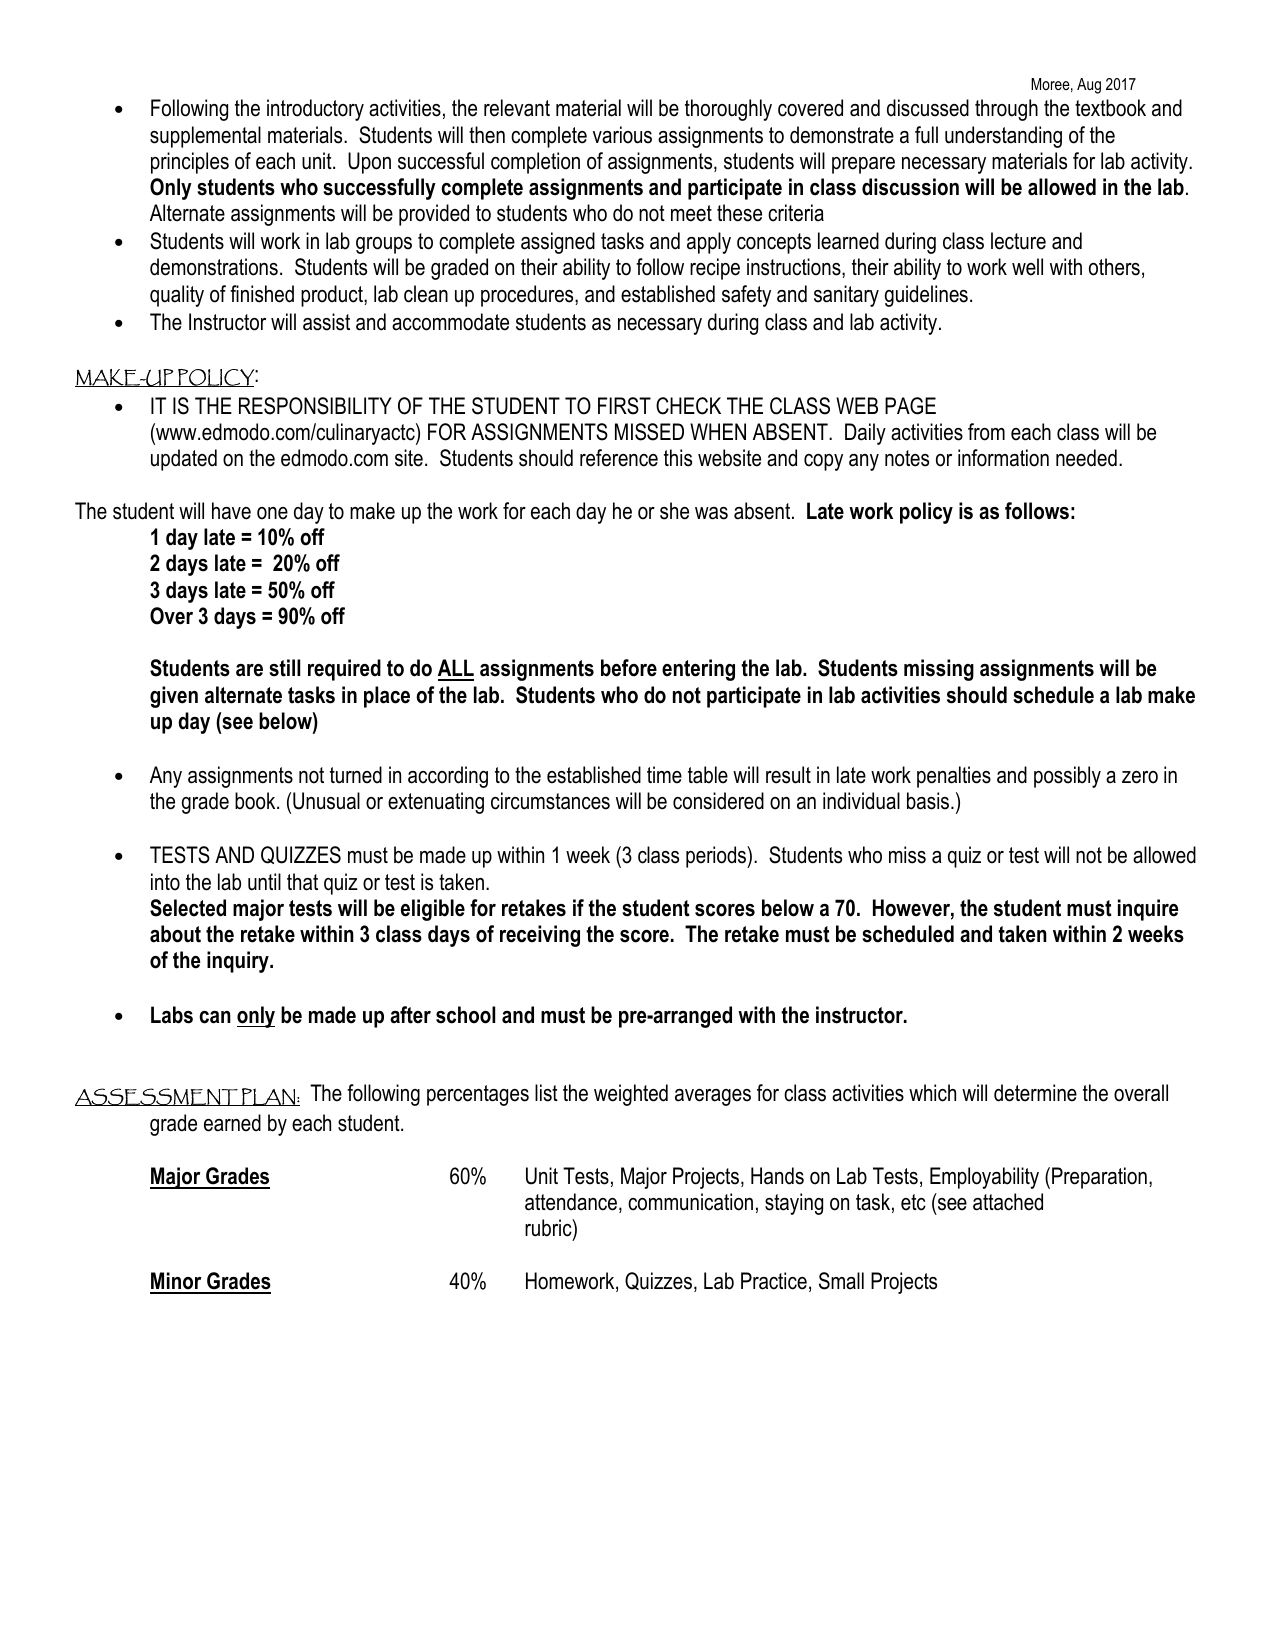 The width and height of the screenshot is (1274, 1648). What do you see at coordinates (540, 936) in the screenshot?
I see `receiving` at bounding box center [540, 936].
